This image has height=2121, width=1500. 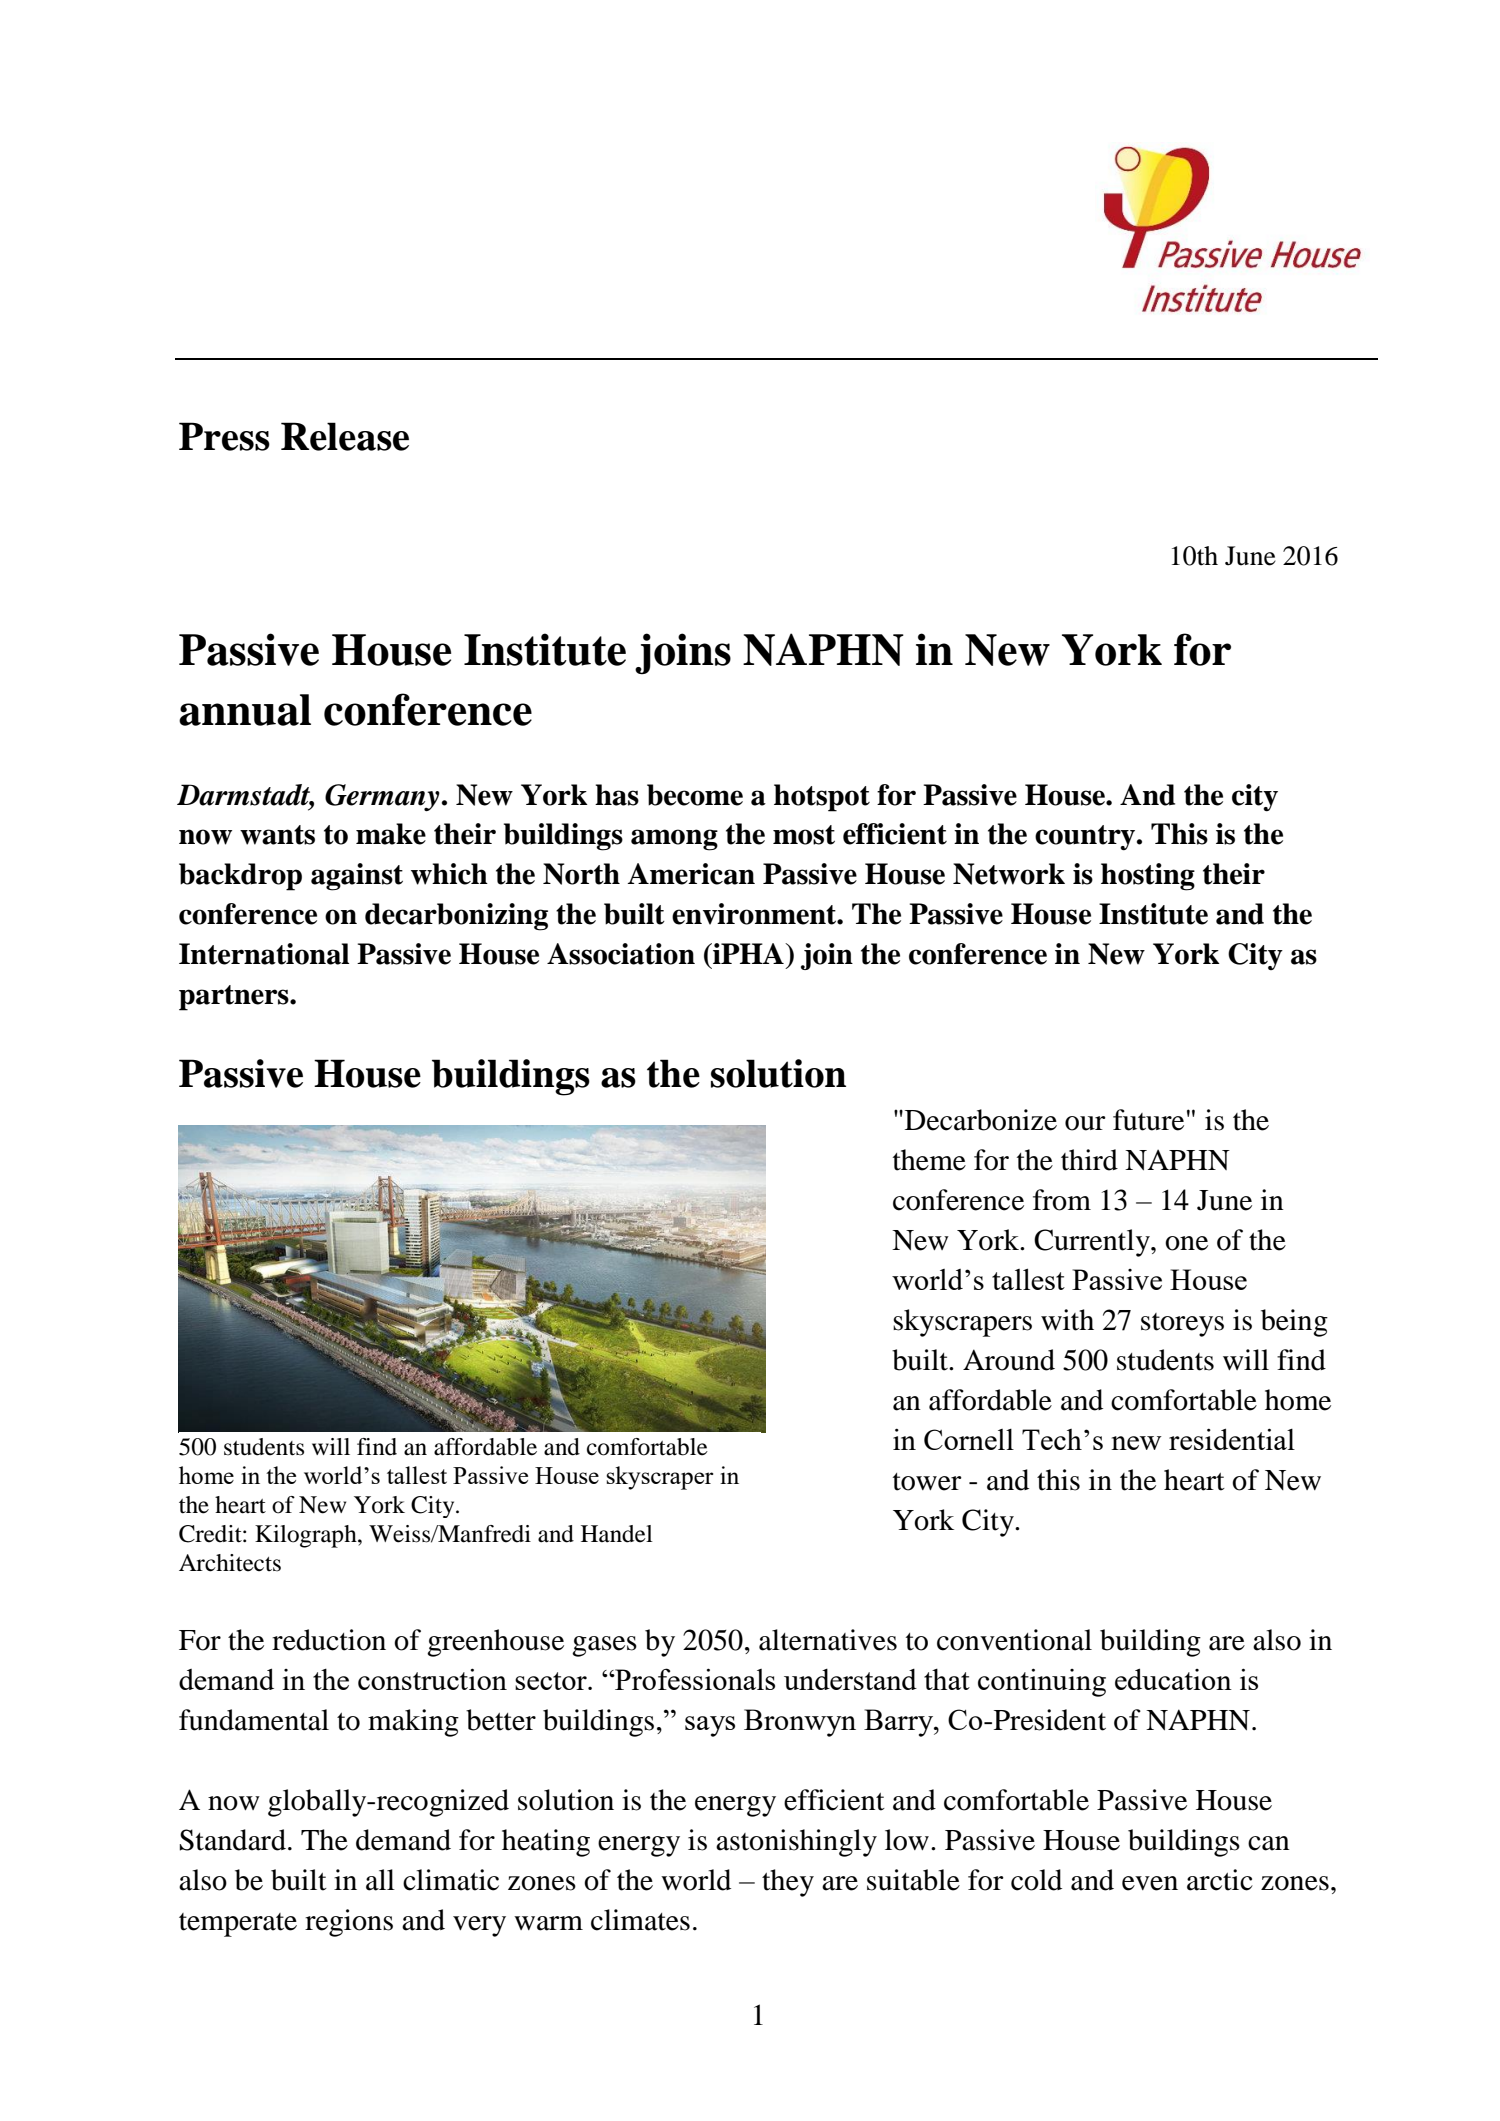 I want to click on become, so click(x=695, y=795).
